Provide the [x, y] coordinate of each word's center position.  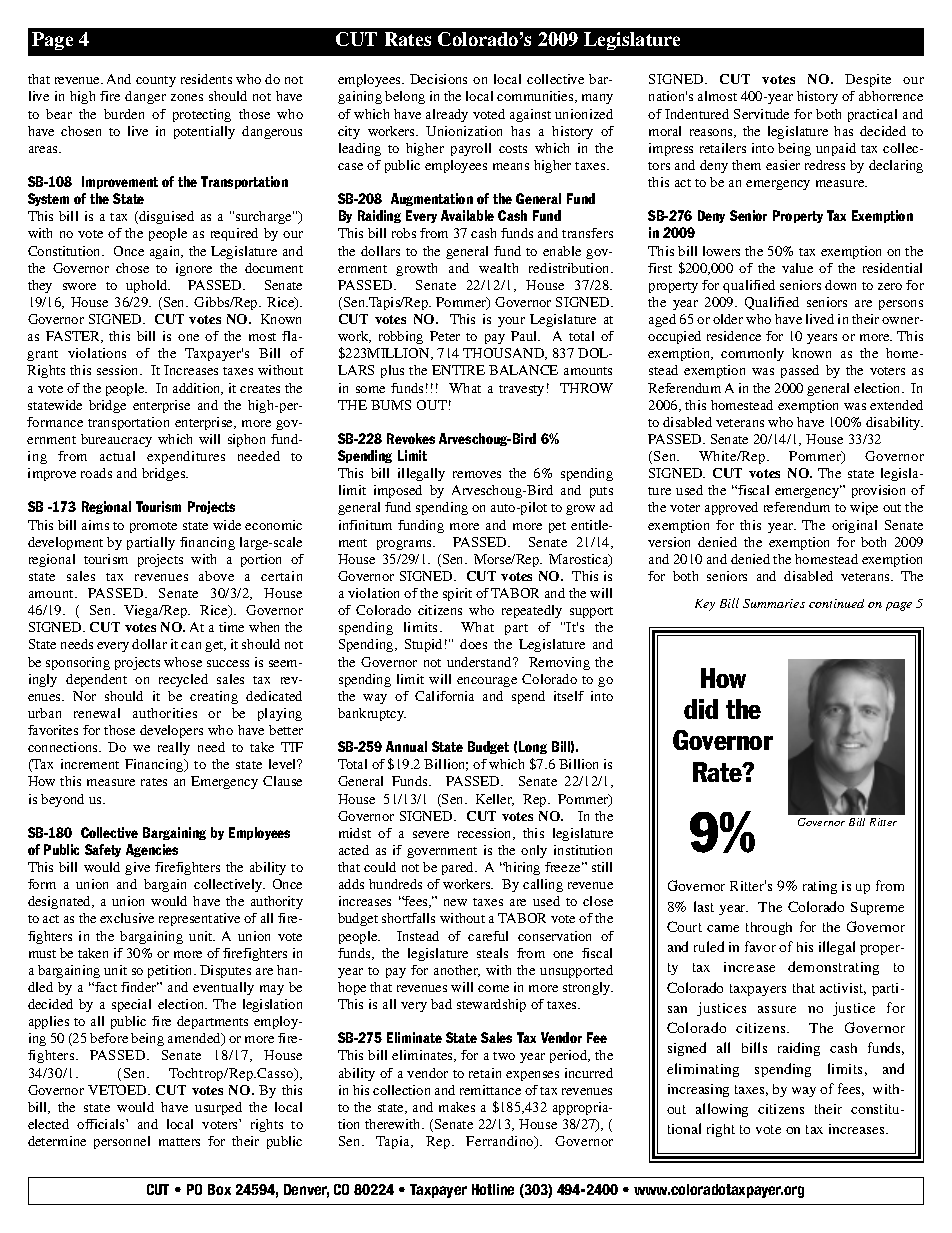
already [447, 115]
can [191, 645]
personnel [122, 1142]
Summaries [774, 603]
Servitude [761, 114]
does [473, 644]
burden [124, 114]
